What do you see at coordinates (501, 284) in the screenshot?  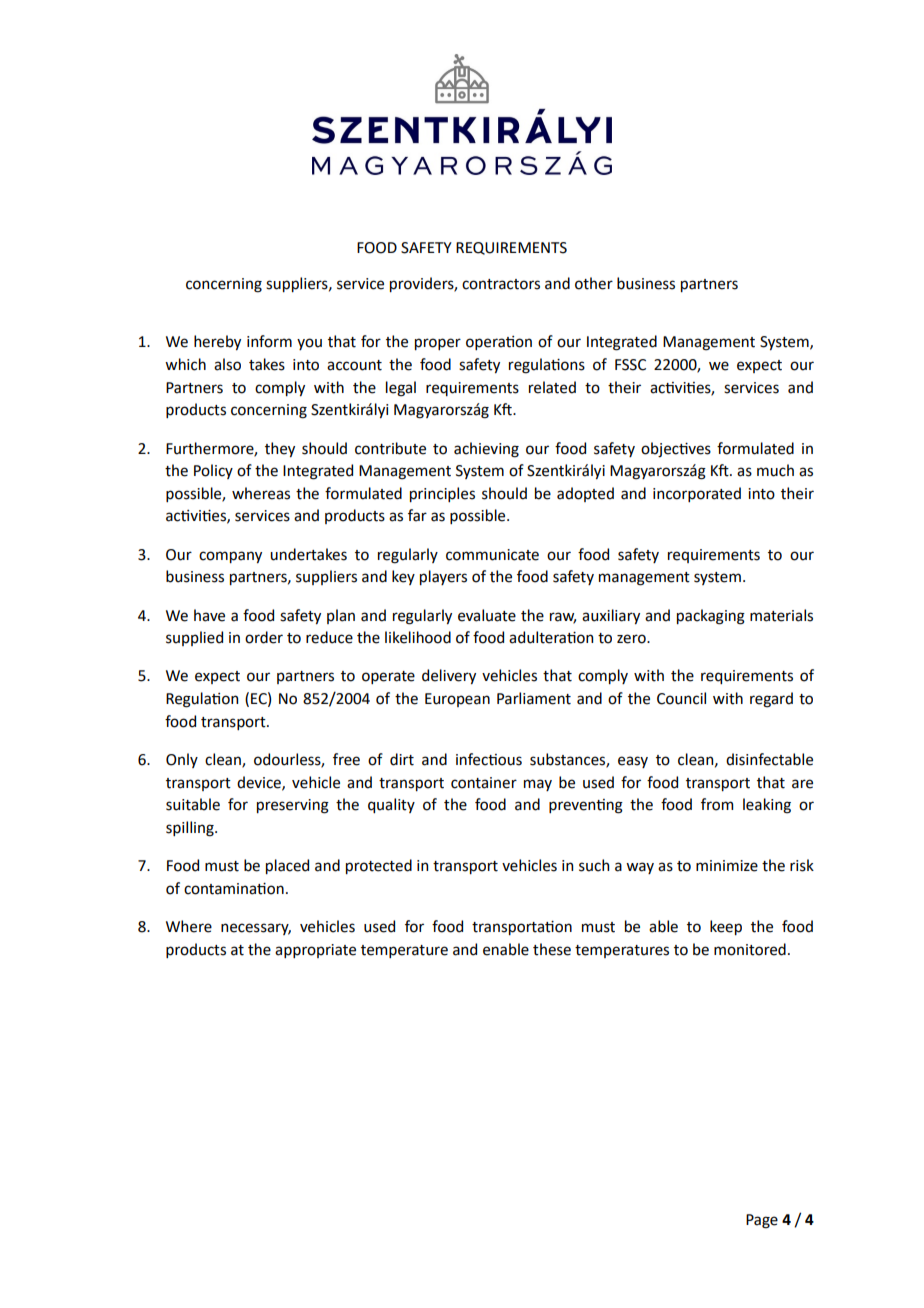 I see `contractors` at bounding box center [501, 284].
